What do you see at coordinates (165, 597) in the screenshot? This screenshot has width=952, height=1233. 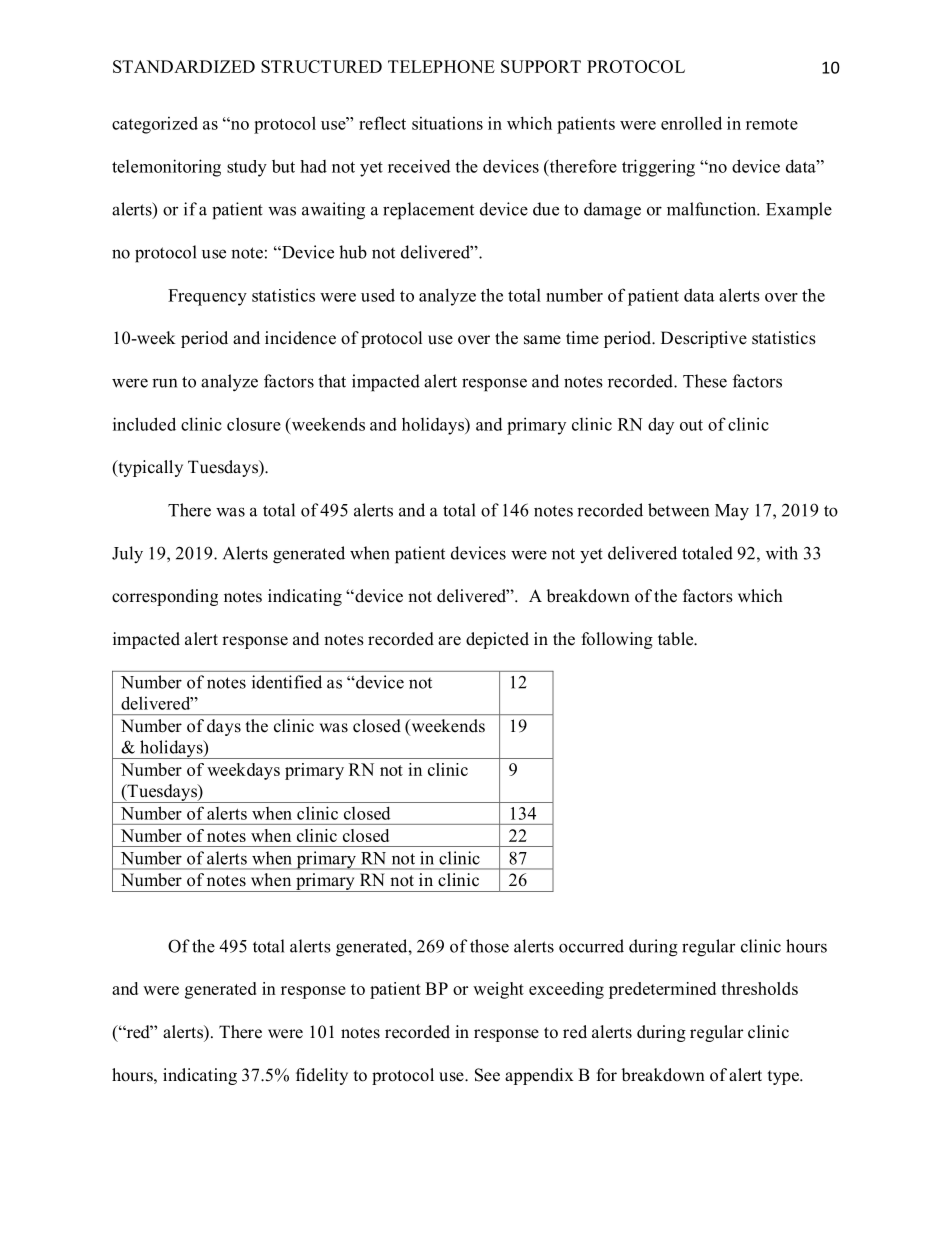 I see `corresponding` at bounding box center [165, 597].
